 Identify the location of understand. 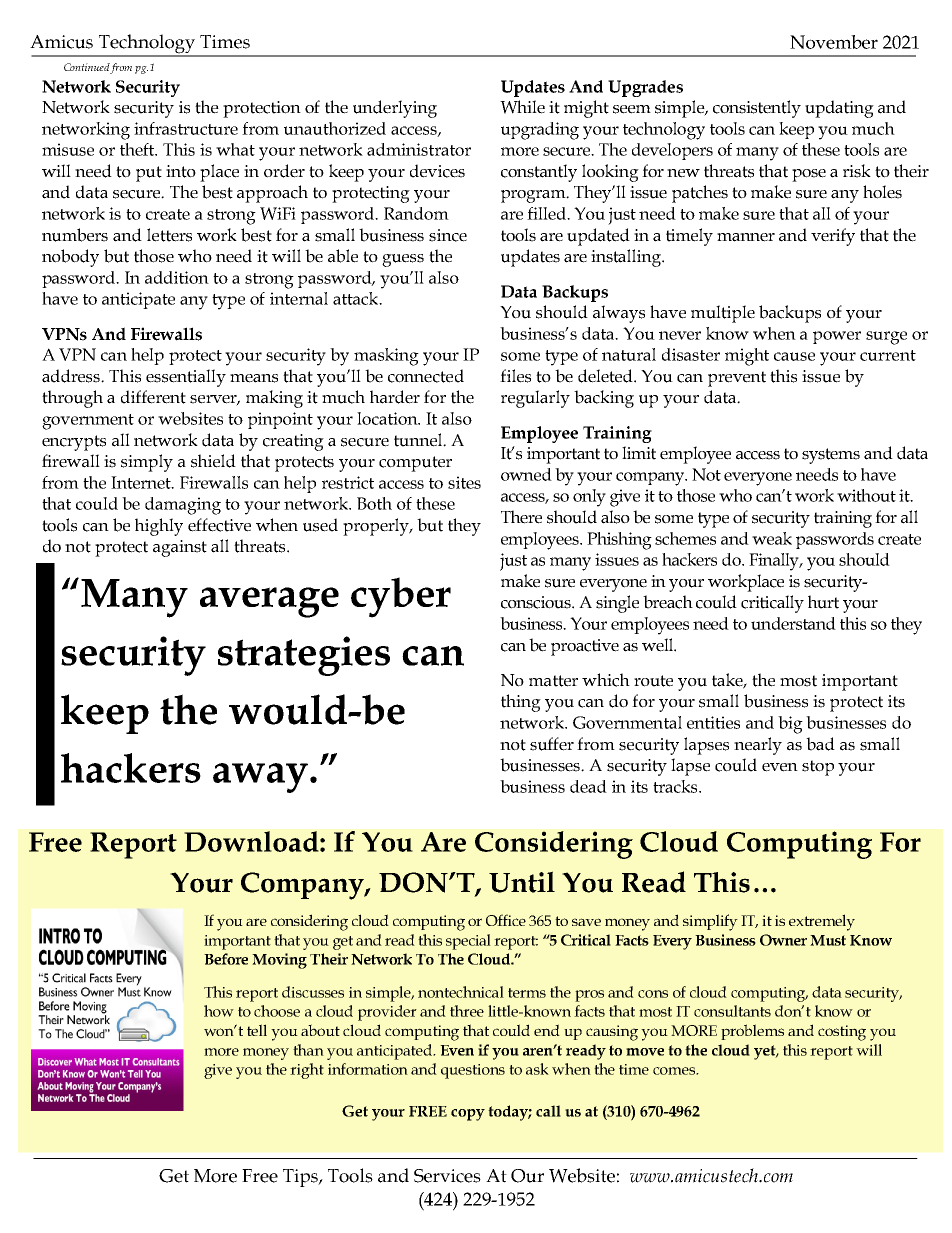
(793, 623).
